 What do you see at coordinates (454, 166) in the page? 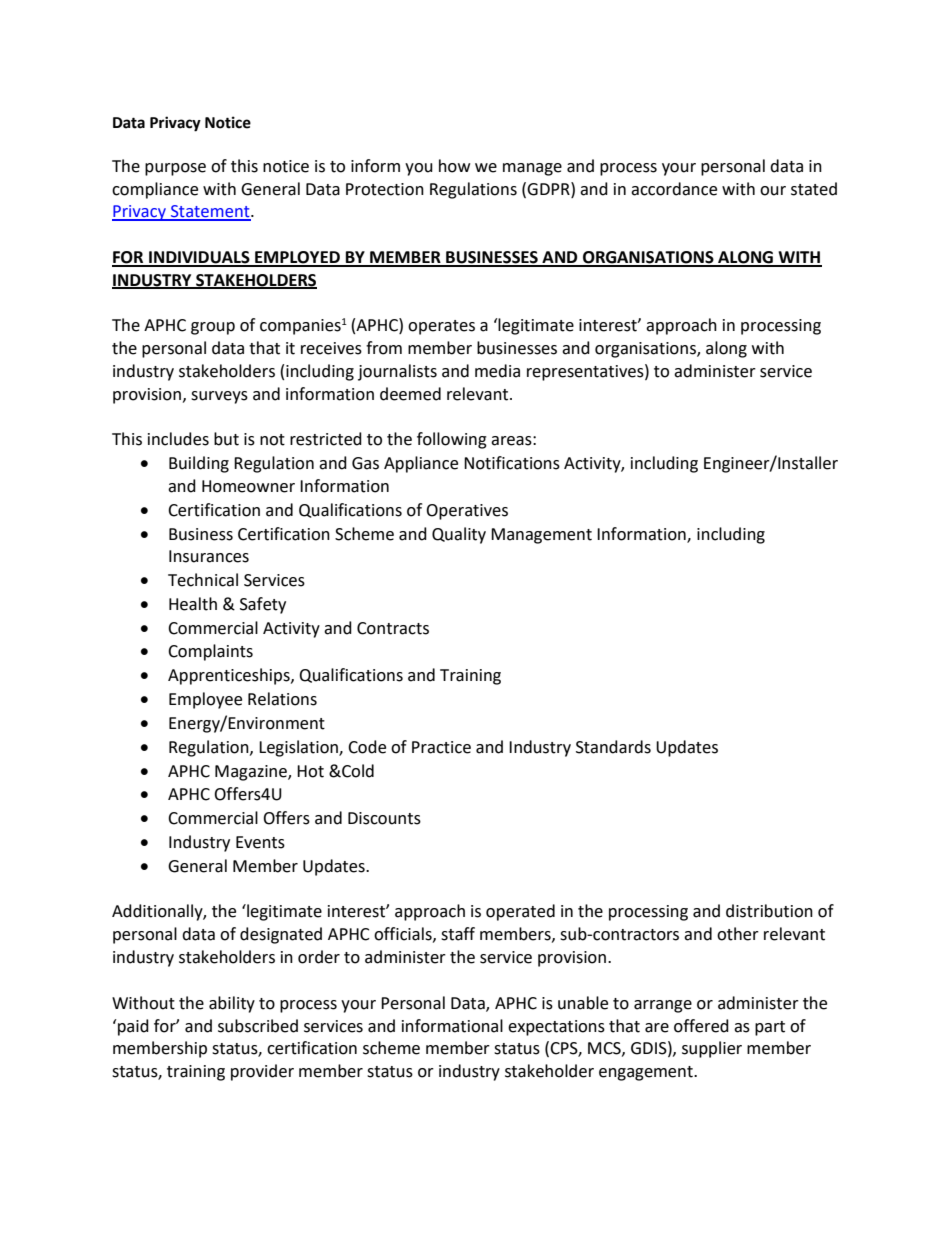
I see `how` at bounding box center [454, 166].
